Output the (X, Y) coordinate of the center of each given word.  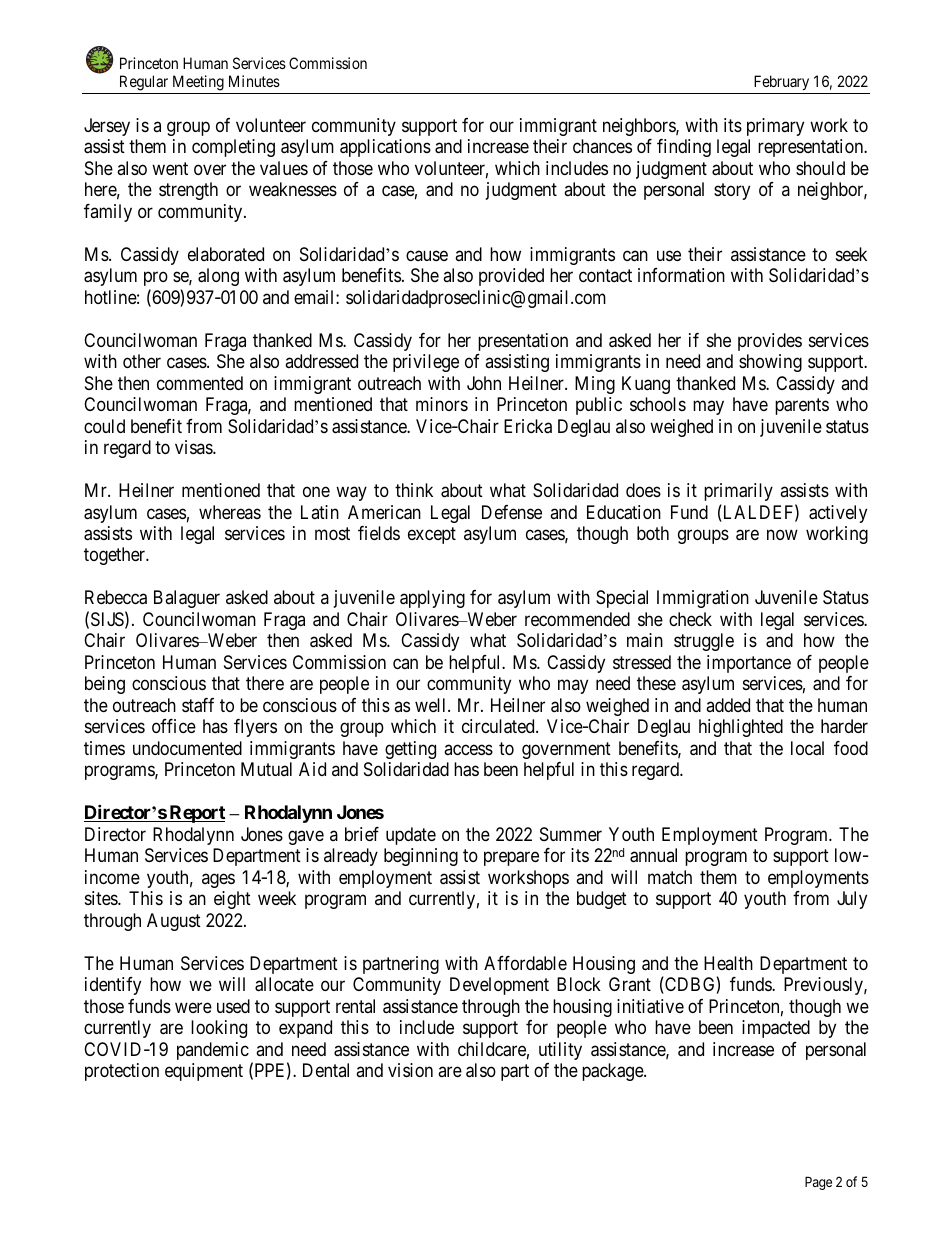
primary (775, 127)
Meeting (198, 84)
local (807, 748)
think (414, 490)
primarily (738, 492)
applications (385, 148)
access (468, 749)
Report (196, 814)
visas (194, 447)
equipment (204, 1072)
